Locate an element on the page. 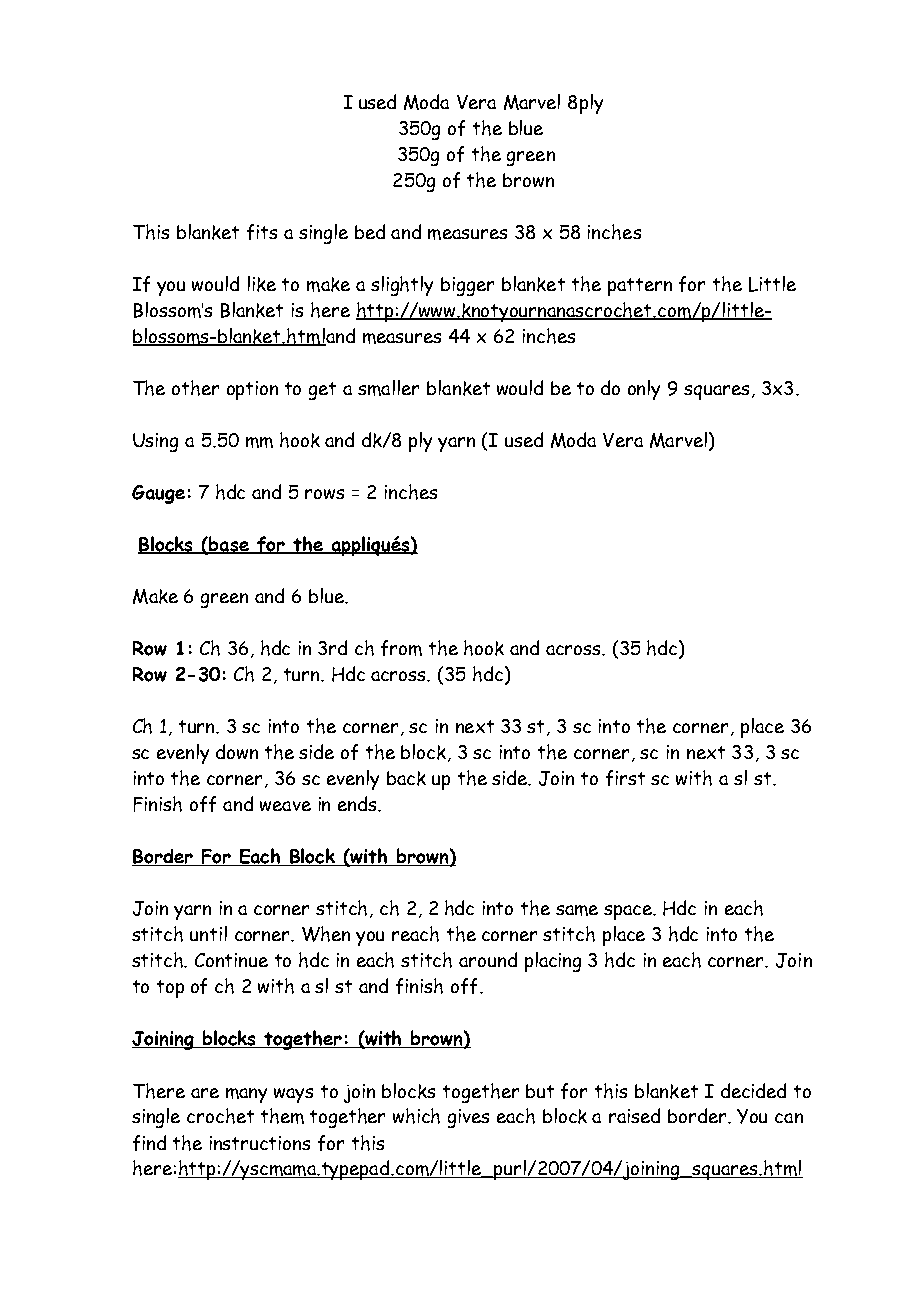 The height and width of the image is (1308, 924). first is located at coordinates (625, 778).
